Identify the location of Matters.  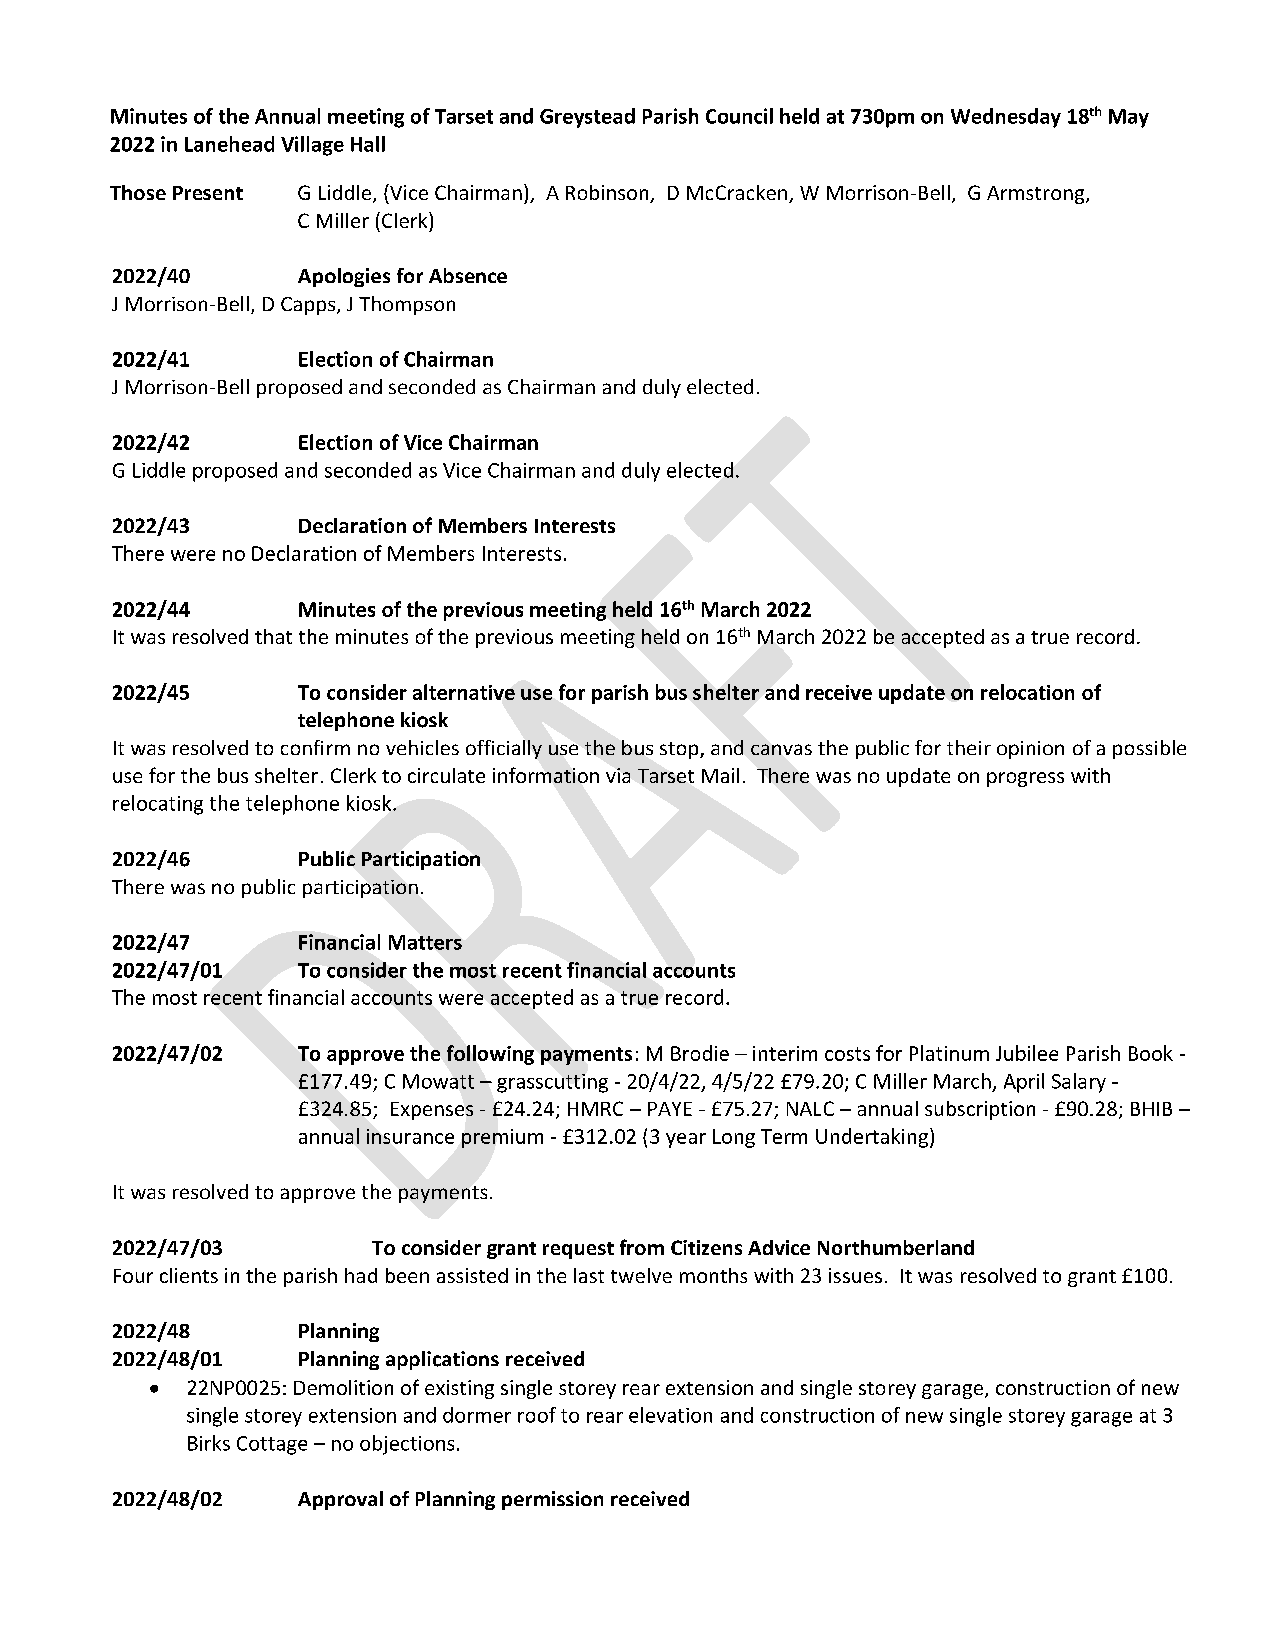
(425, 942).
